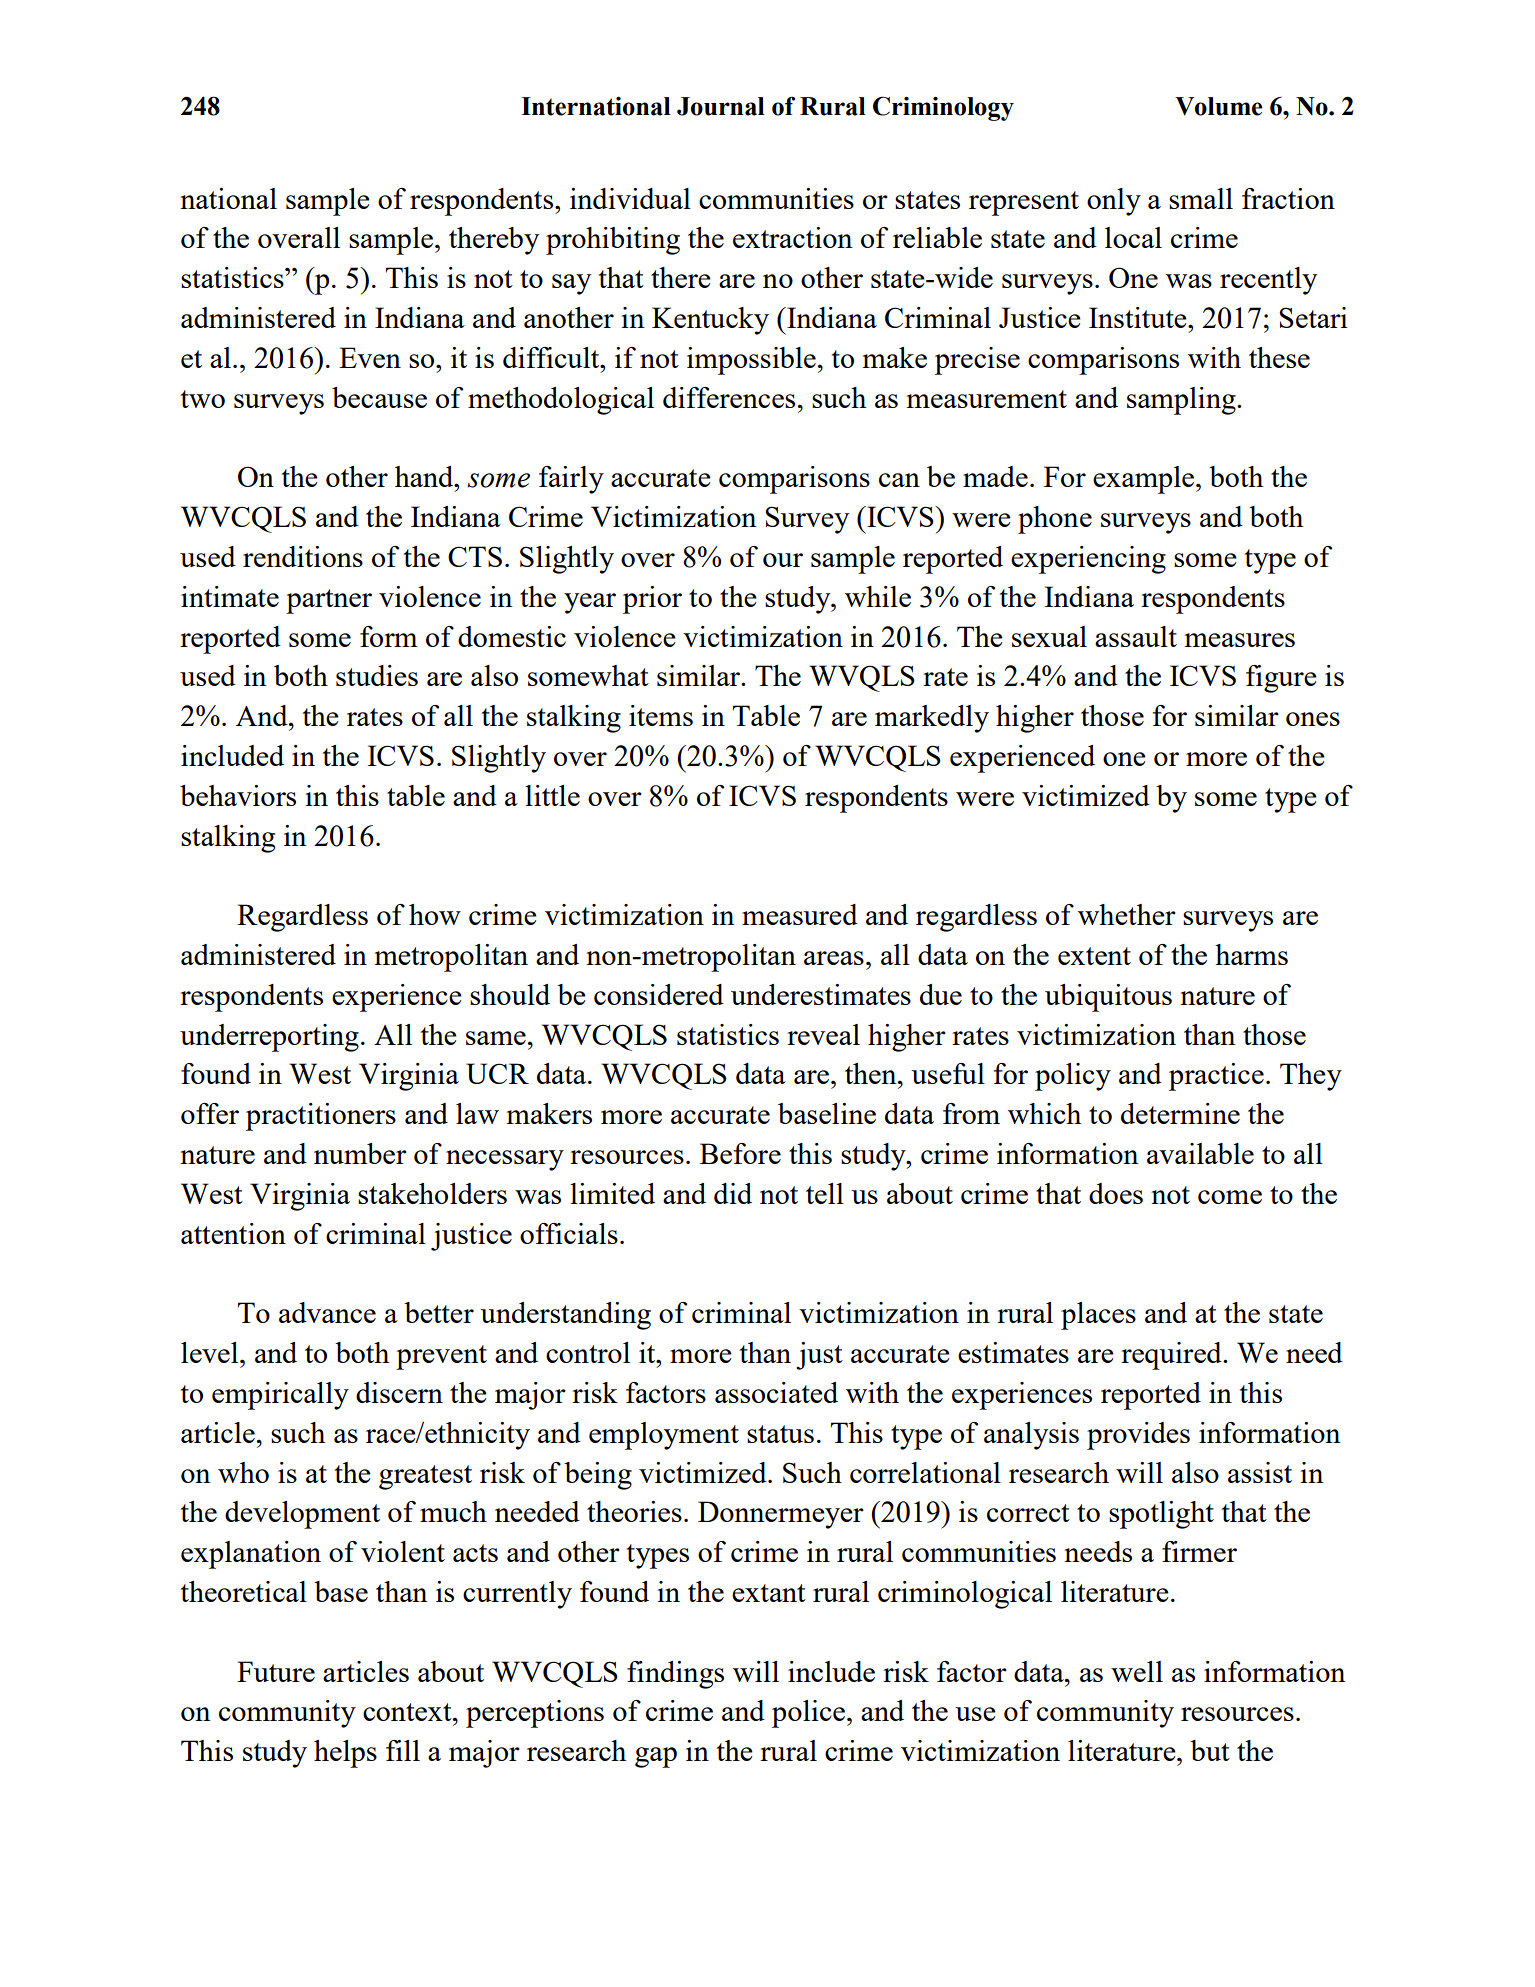 The width and height of the image is (1535, 1987). What do you see at coordinates (321, 1117) in the image?
I see `practitioners` at bounding box center [321, 1117].
